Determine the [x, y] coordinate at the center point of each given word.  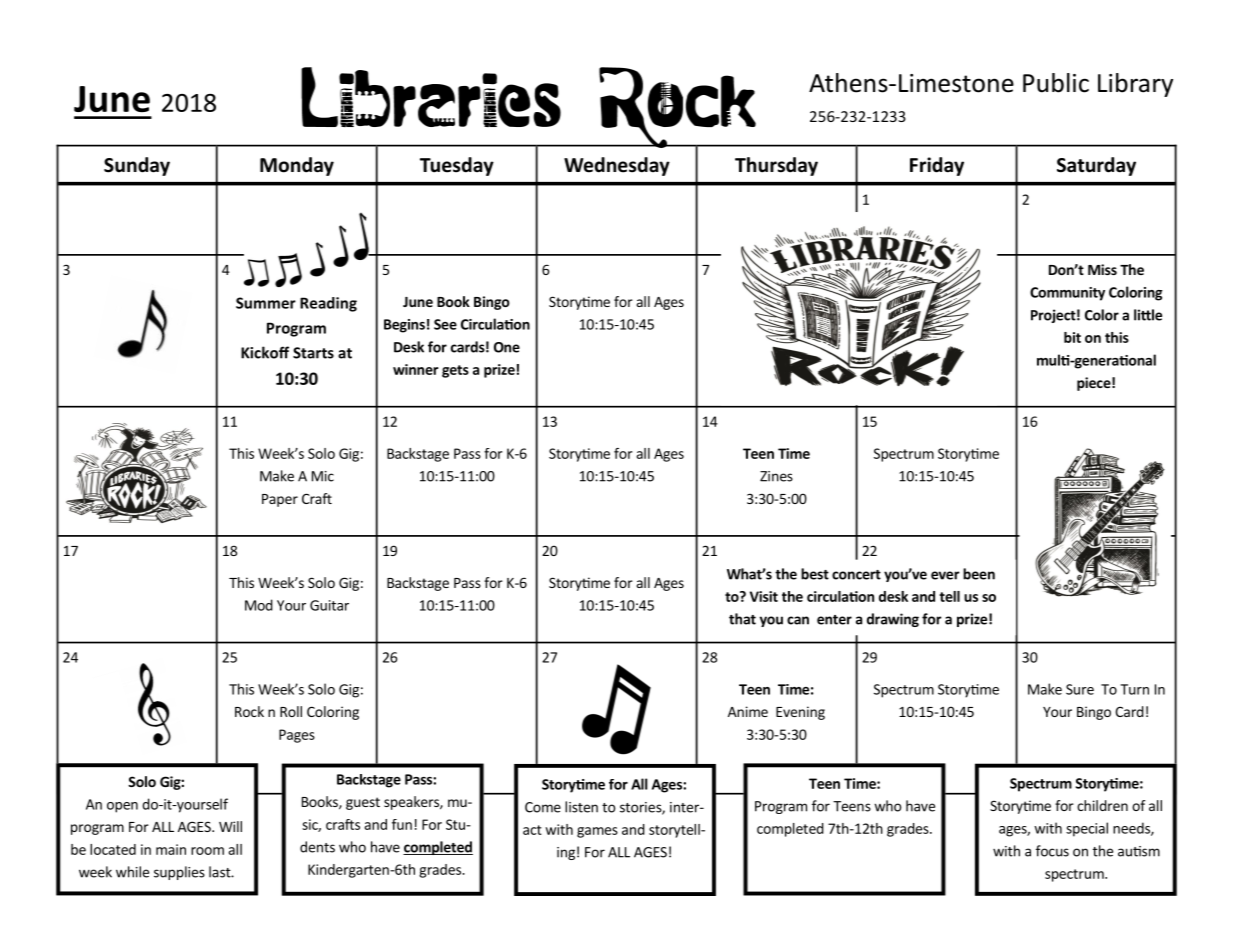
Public [1056, 83]
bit [1072, 337]
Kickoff [265, 352]
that [742, 619]
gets [455, 371]
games [597, 832]
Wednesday [617, 166]
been [979, 574]
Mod [259, 605]
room [207, 851]
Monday [297, 166]
